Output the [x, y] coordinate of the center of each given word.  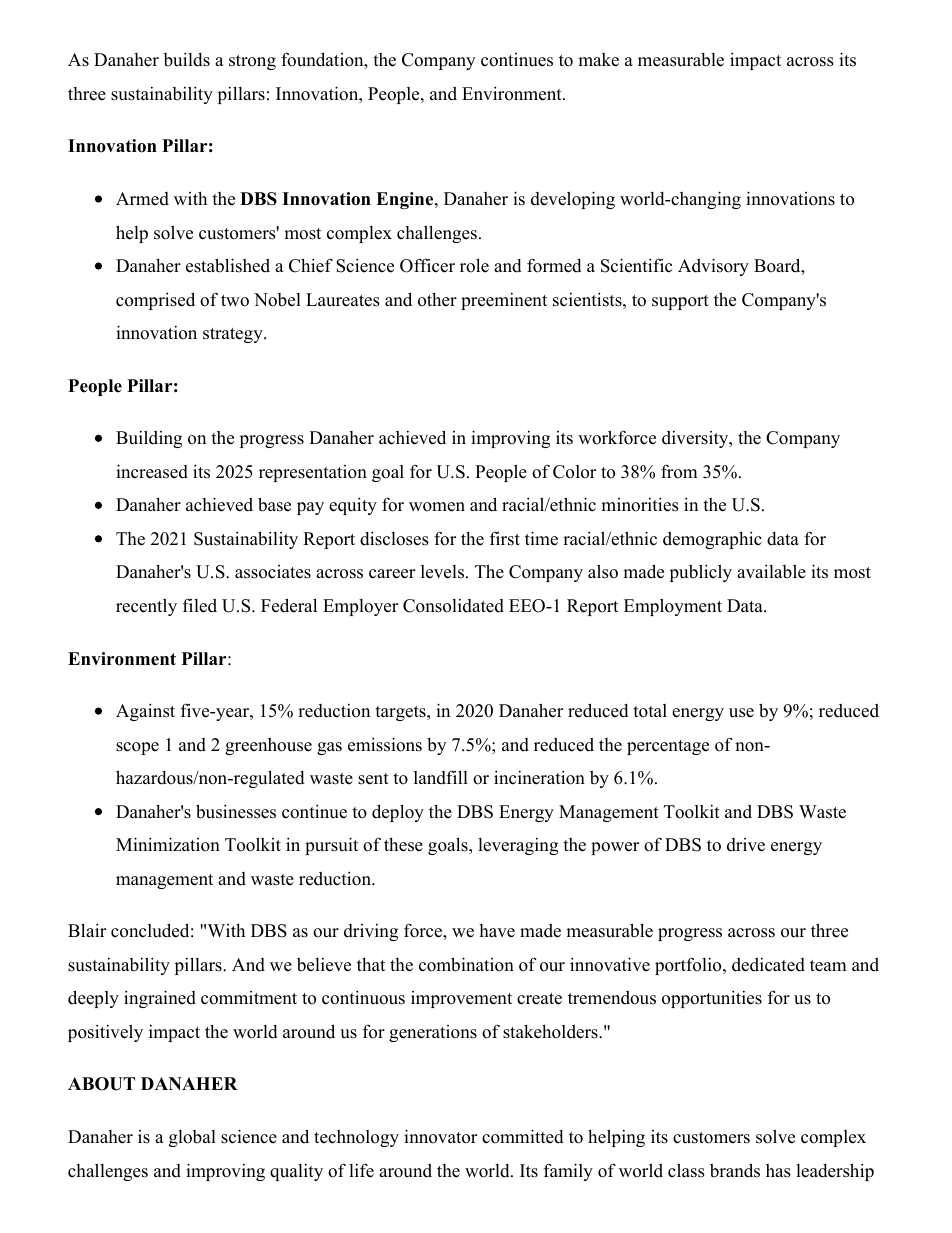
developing [573, 200]
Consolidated [453, 606]
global [192, 1138]
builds [187, 59]
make [598, 60]
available [771, 571]
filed [200, 605]
